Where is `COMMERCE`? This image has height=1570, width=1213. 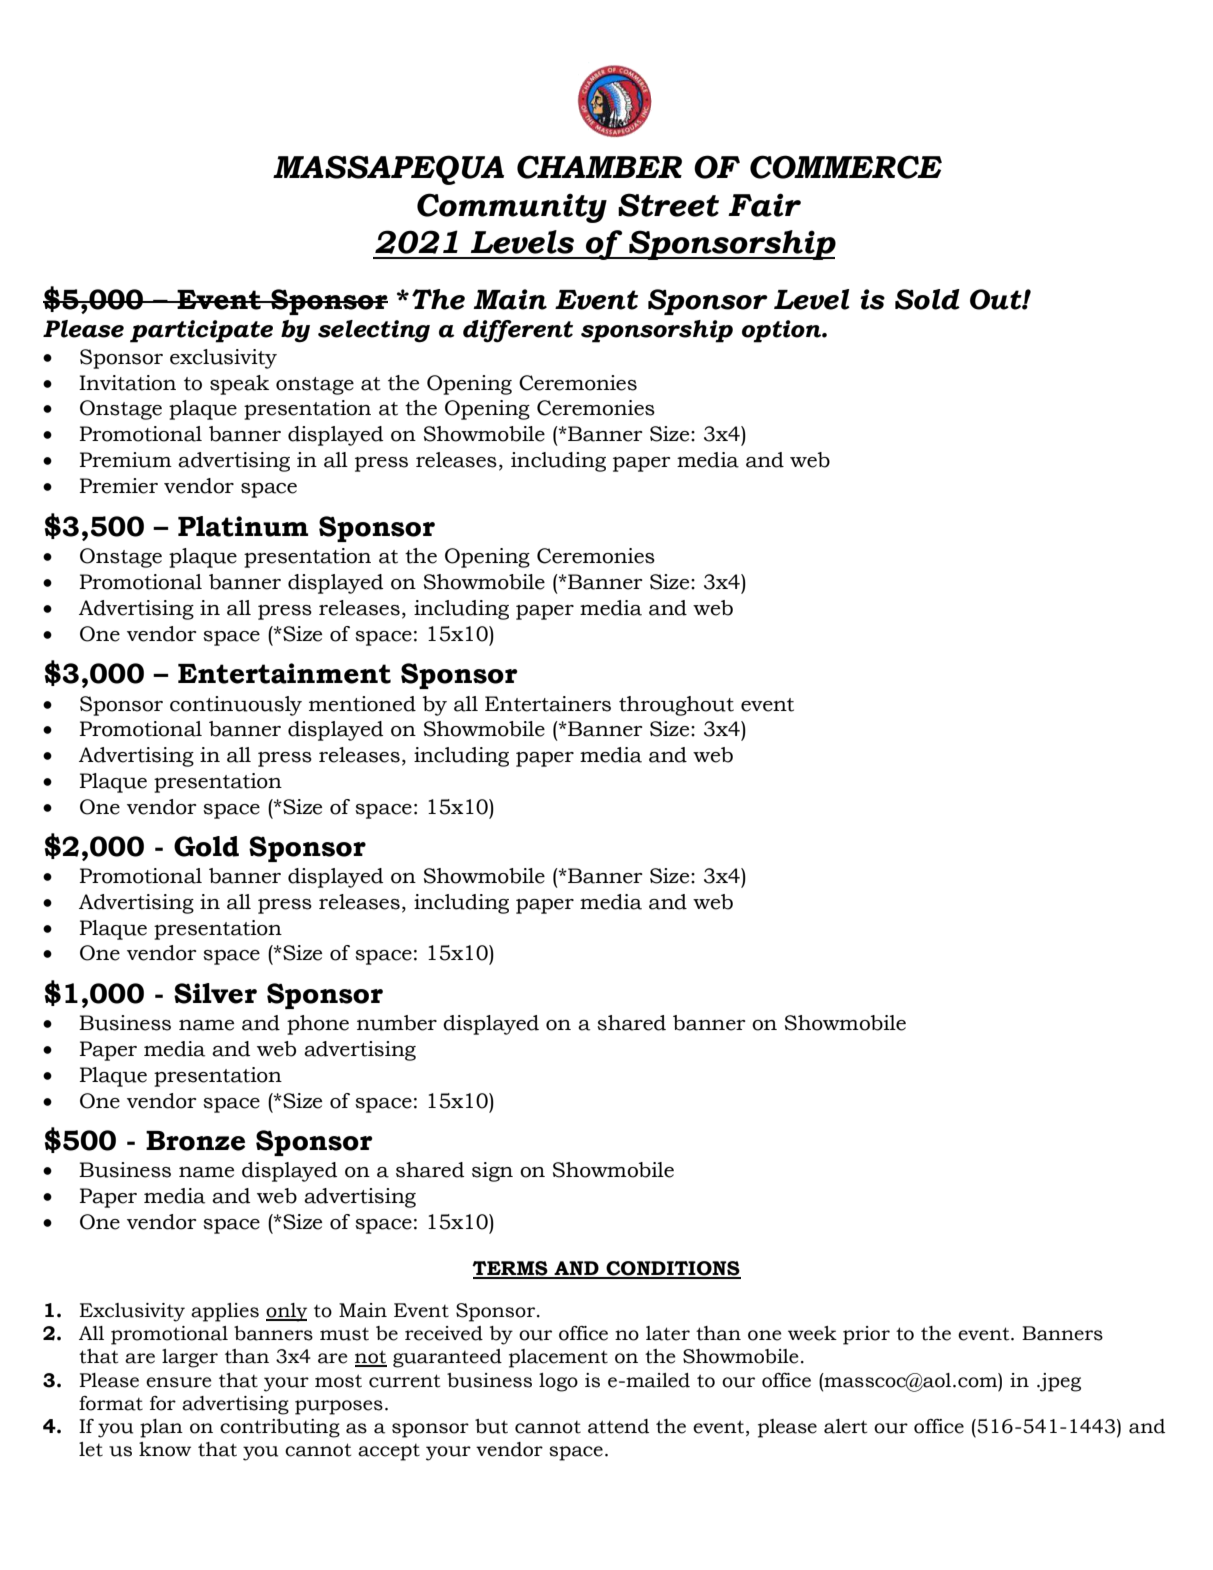 COMMERCE is located at coordinates (846, 167).
